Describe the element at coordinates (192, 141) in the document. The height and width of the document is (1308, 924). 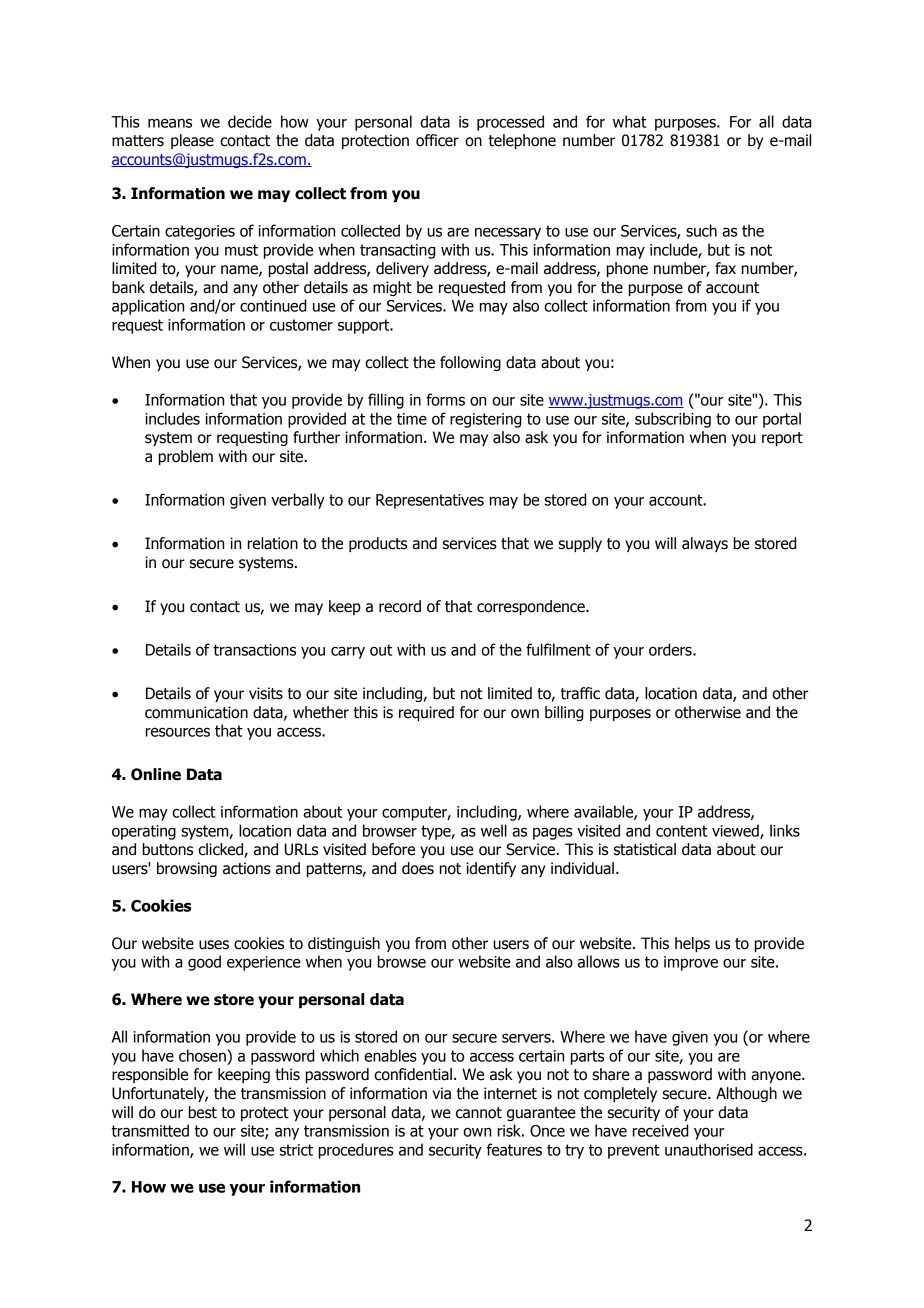
I see `please` at that location.
